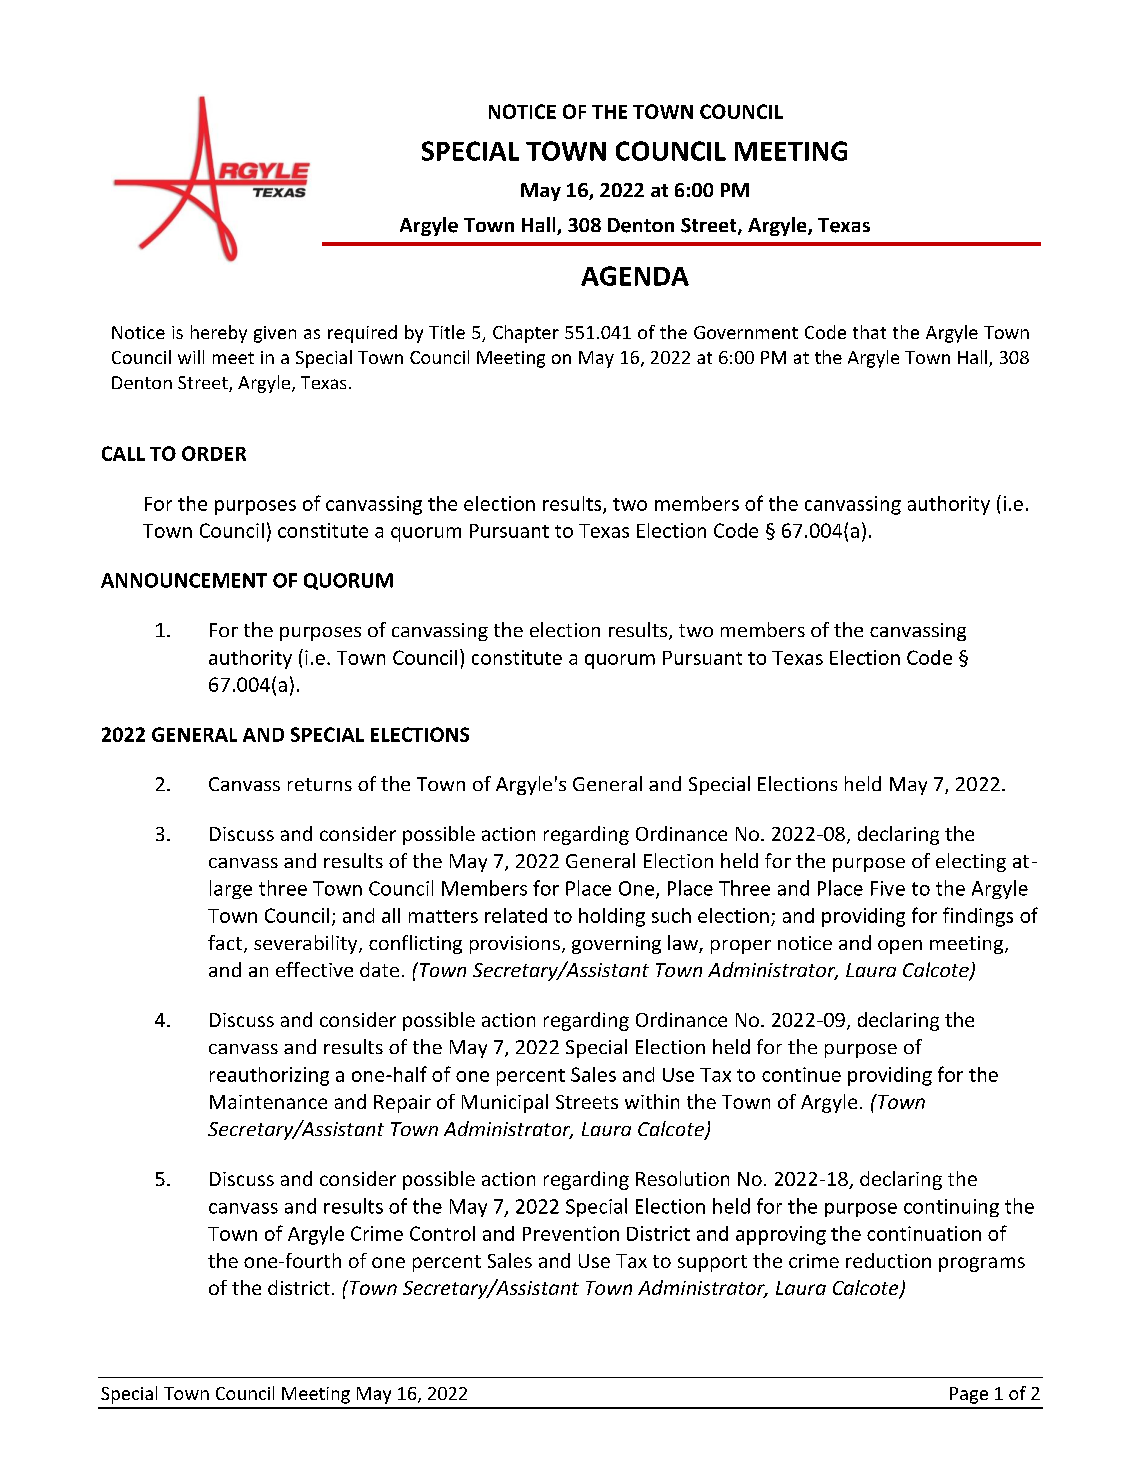 The image size is (1141, 1476). Describe the element at coordinates (184, 580) in the page. I see `ANNOUNCEMENT` at that location.
